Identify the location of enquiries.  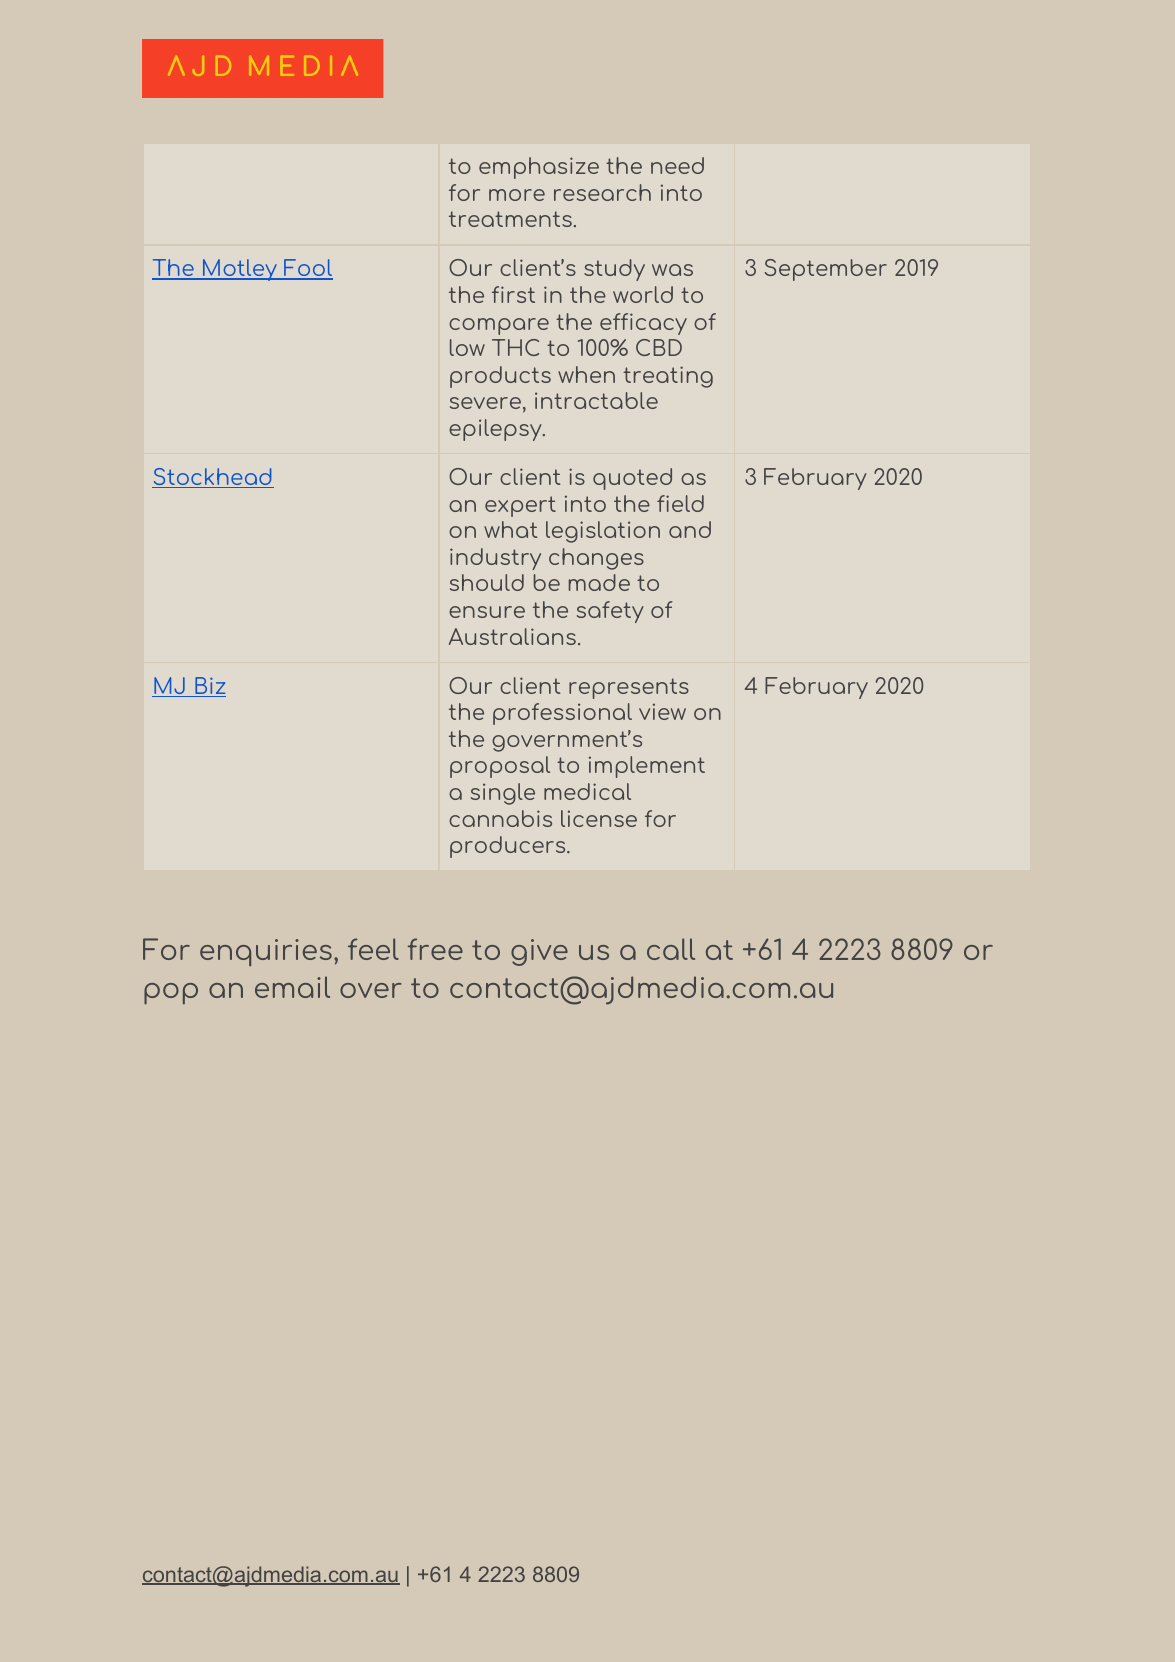
(266, 953).
